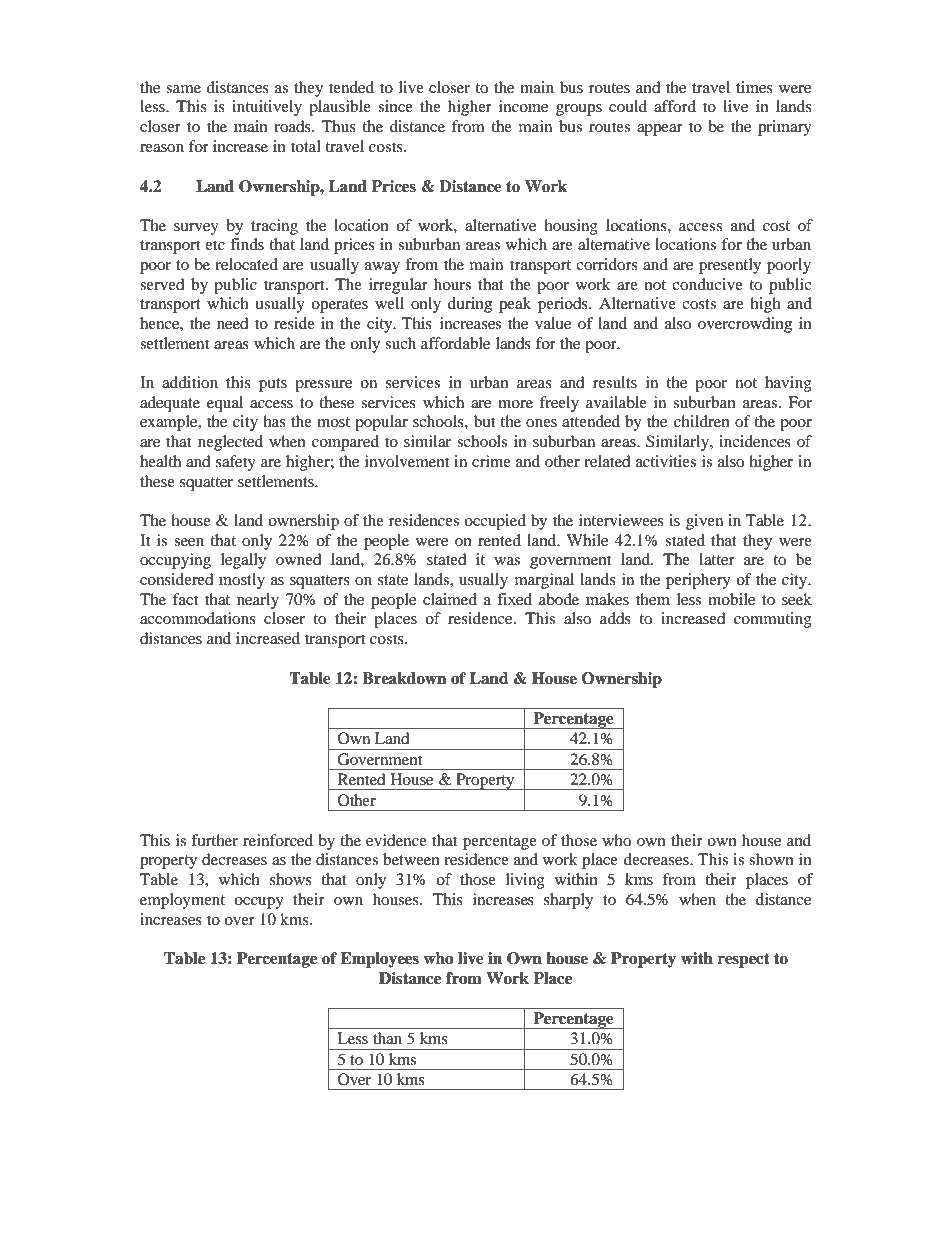 This document has width=952, height=1233. I want to click on times, so click(754, 87).
